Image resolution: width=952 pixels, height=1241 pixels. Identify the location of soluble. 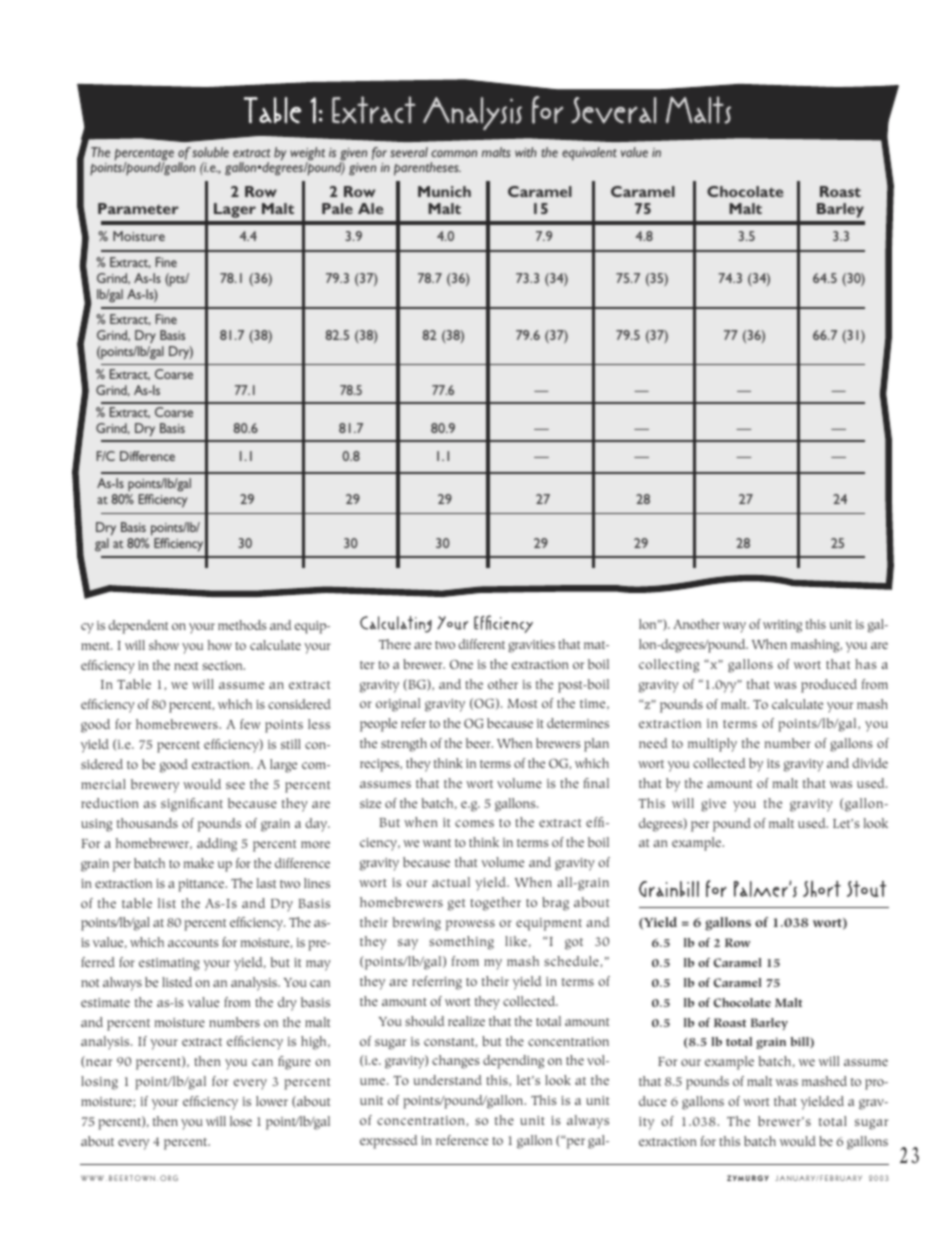
(210, 152).
